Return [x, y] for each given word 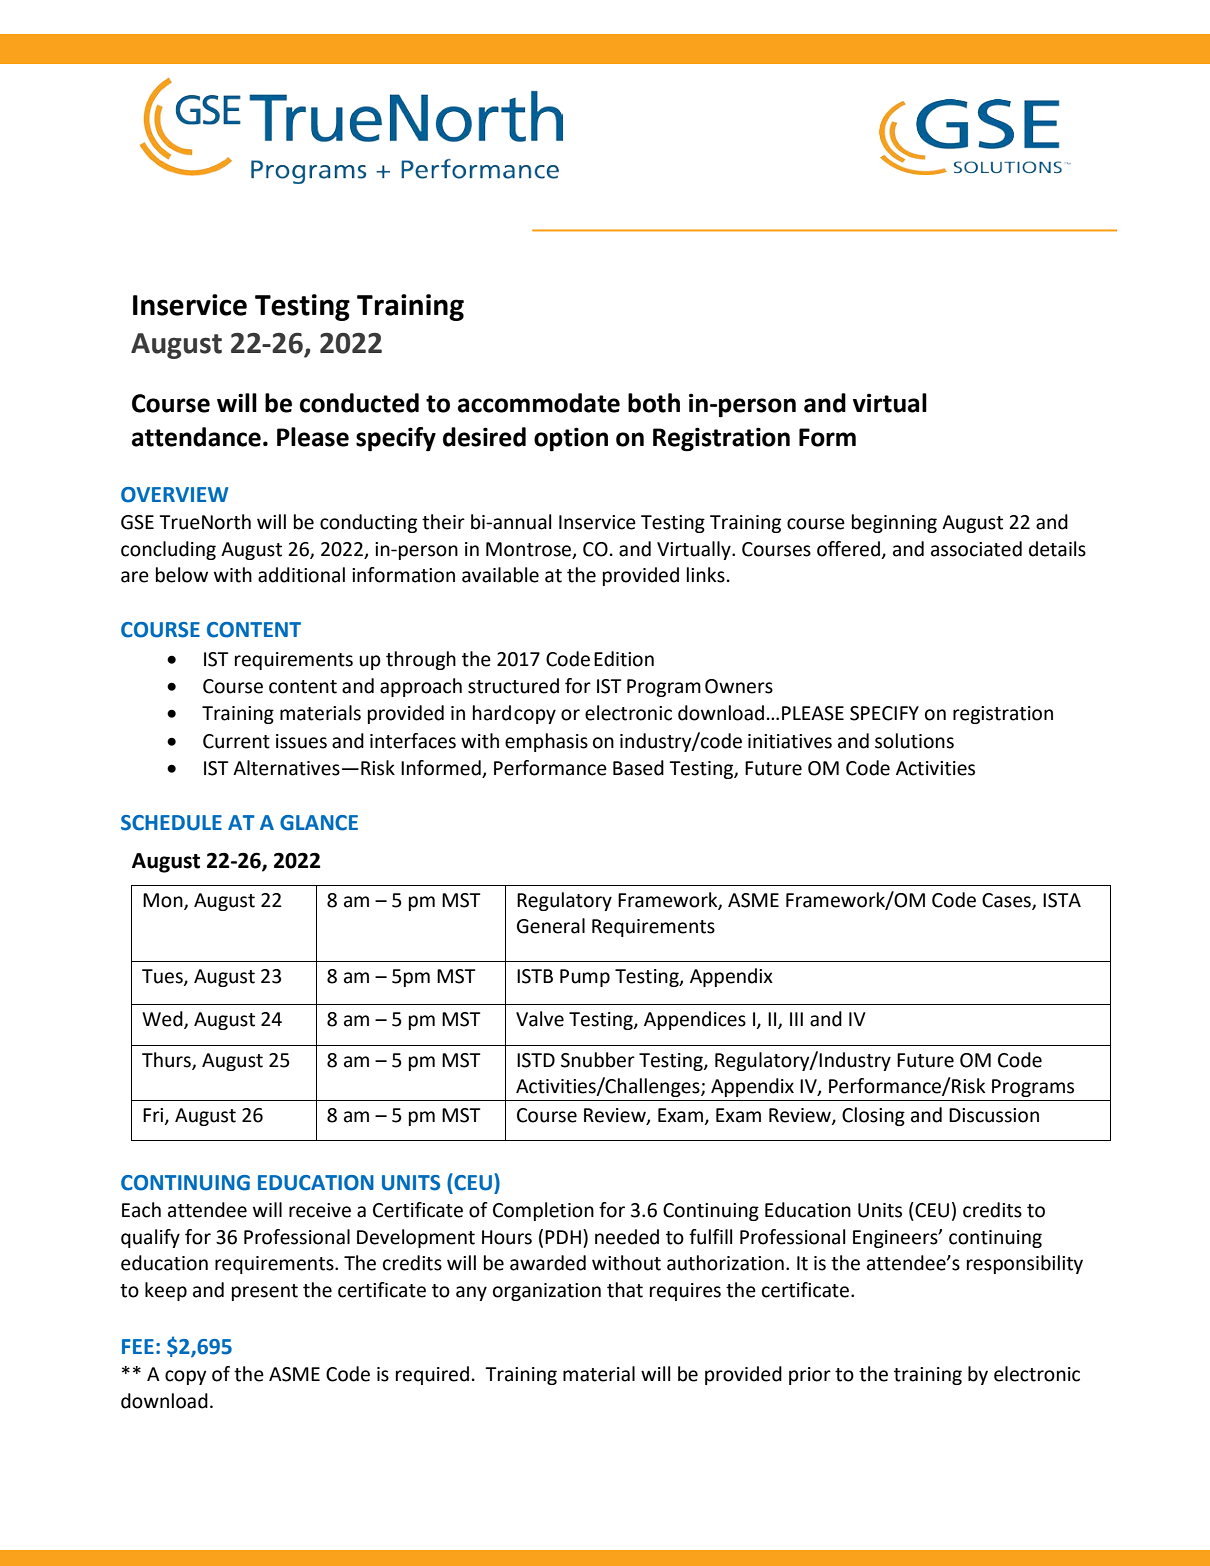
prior [810, 1376]
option [571, 439]
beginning [894, 523]
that [625, 1290]
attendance [196, 437]
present [265, 1292]
